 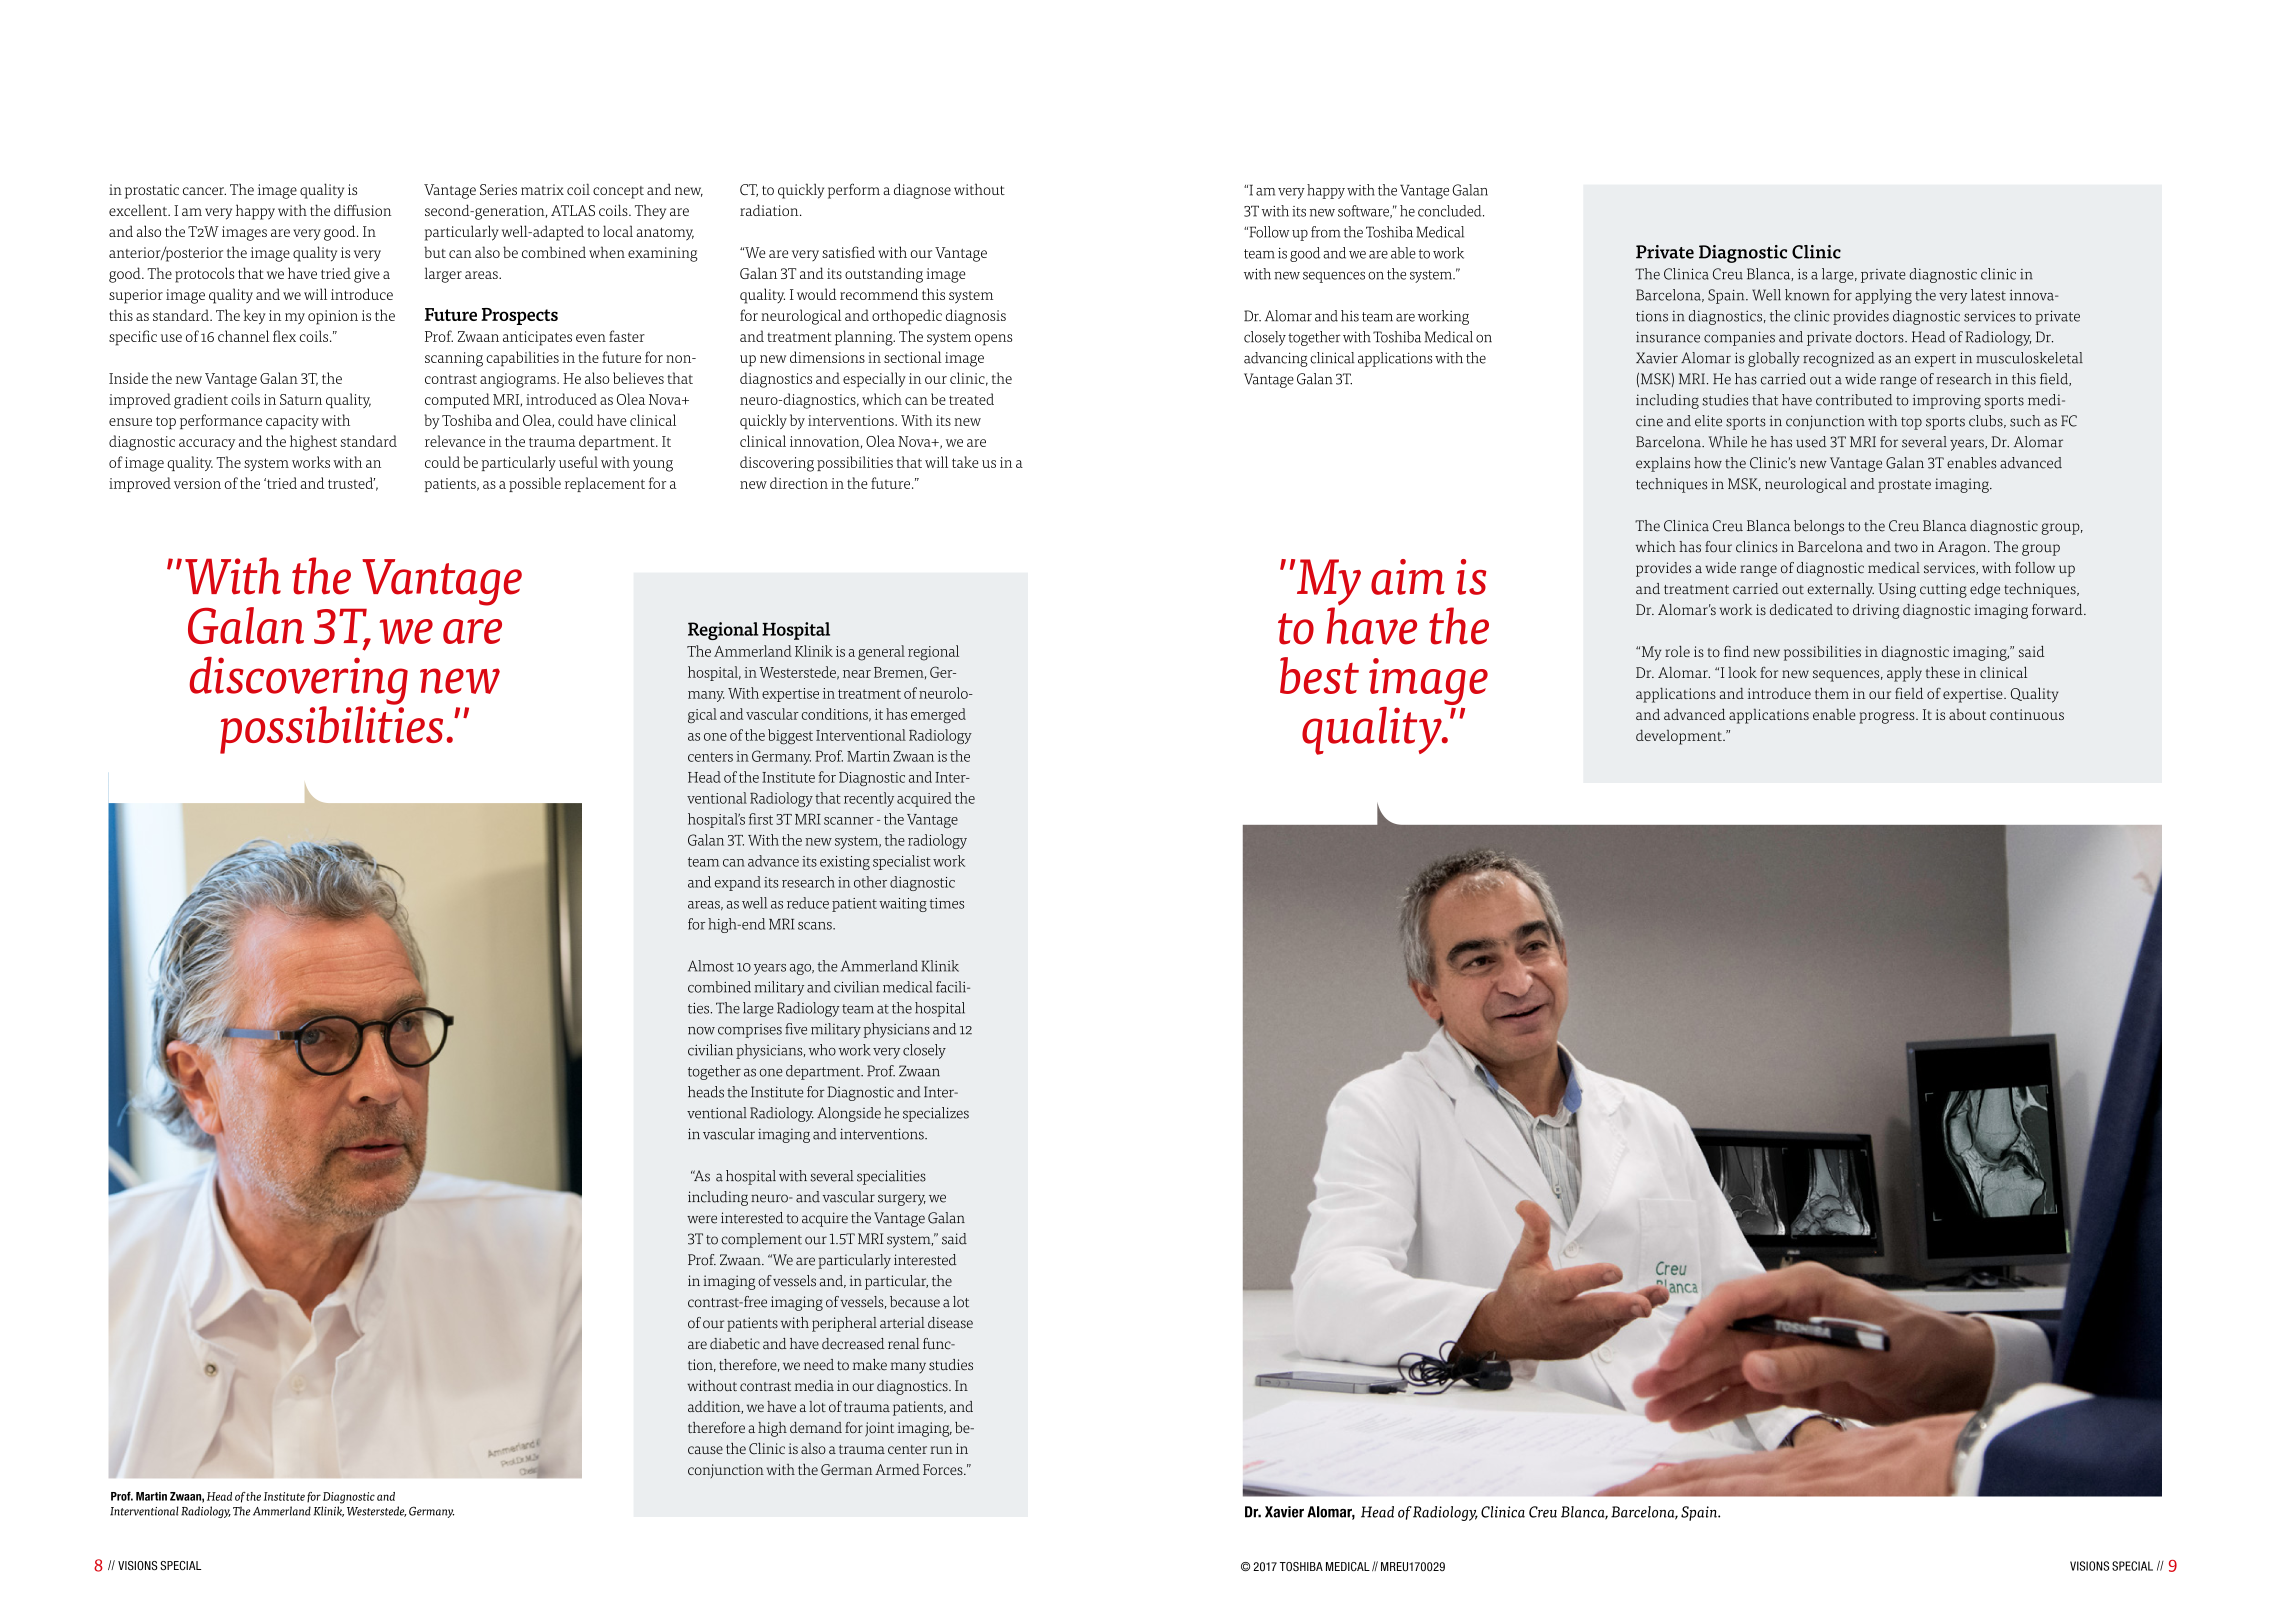 I want to click on known, so click(x=1807, y=295).
